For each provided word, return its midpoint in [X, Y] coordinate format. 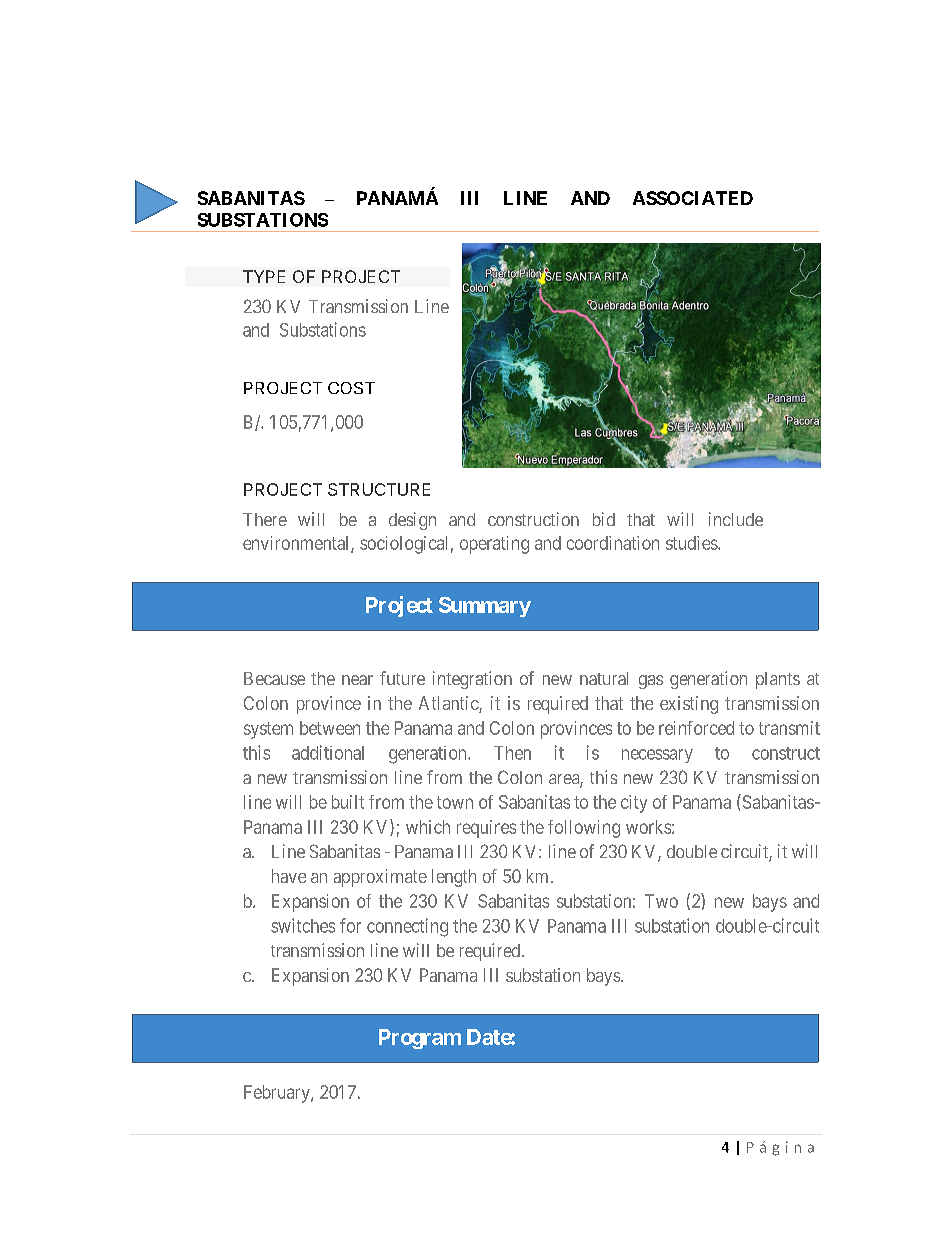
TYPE [264, 276]
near [357, 680]
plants [778, 680]
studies [692, 543]
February [278, 1094]
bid [604, 519]
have [289, 876]
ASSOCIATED [693, 198]
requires [486, 829]
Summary [485, 607]
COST [351, 388]
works [648, 827]
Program [420, 1039]
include [736, 519]
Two [661, 901]
